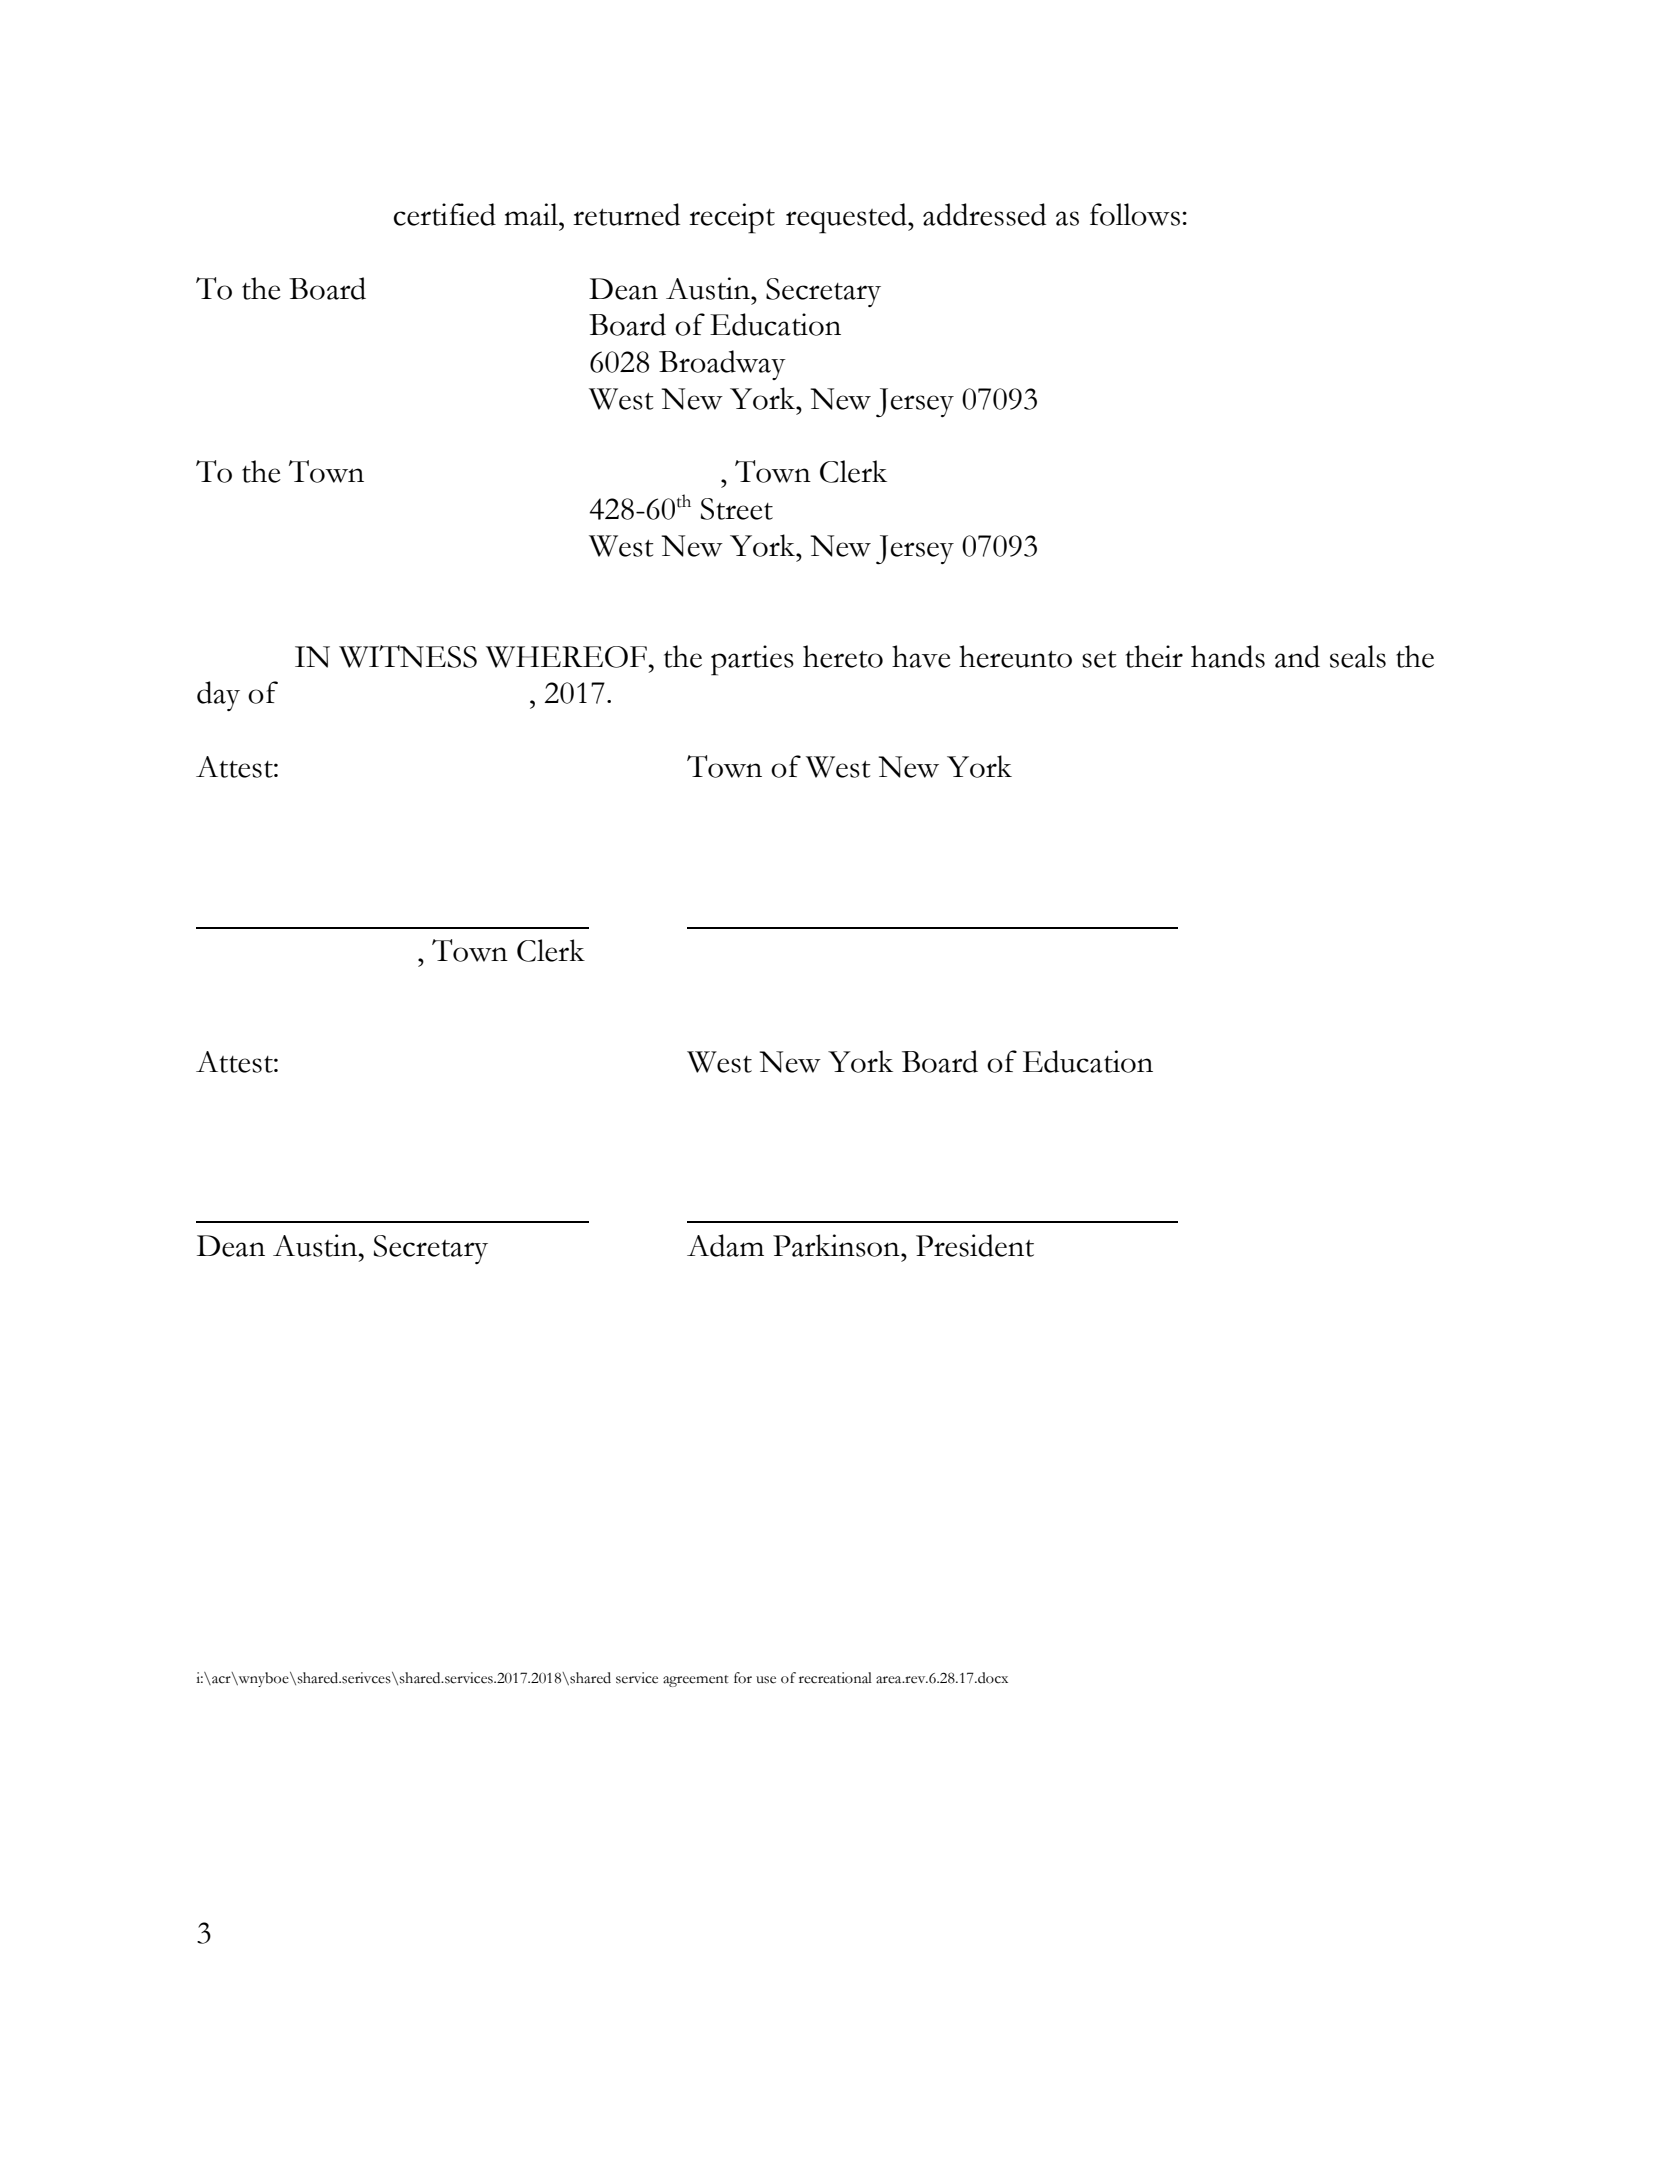 This page has width=1669, height=2160. I want to click on hands, so click(1228, 656).
